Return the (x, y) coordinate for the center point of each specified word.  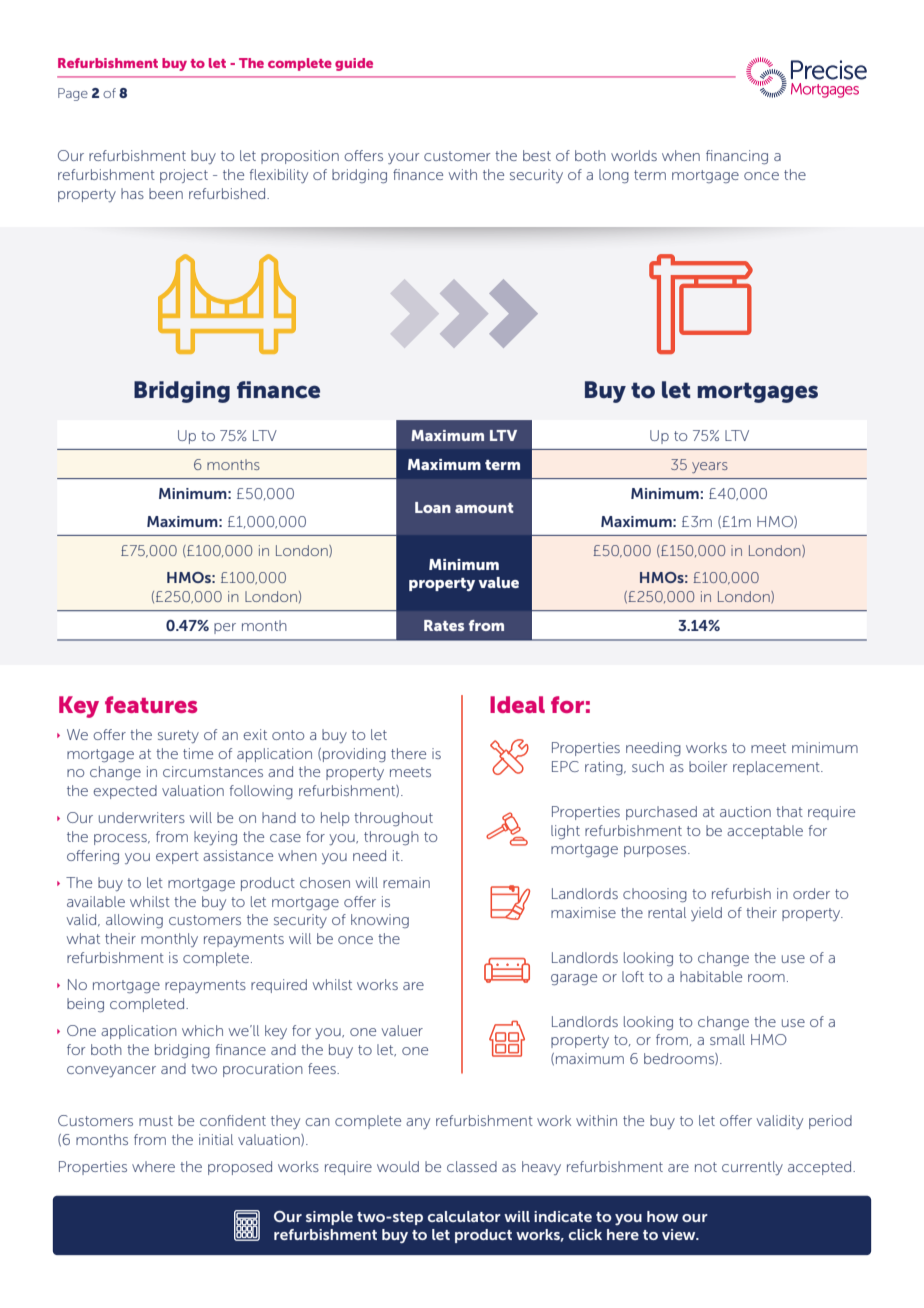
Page (73, 94)
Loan (433, 507)
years (710, 467)
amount (484, 508)
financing (737, 157)
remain (406, 882)
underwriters (142, 817)
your (403, 158)
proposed (240, 1168)
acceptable (765, 832)
